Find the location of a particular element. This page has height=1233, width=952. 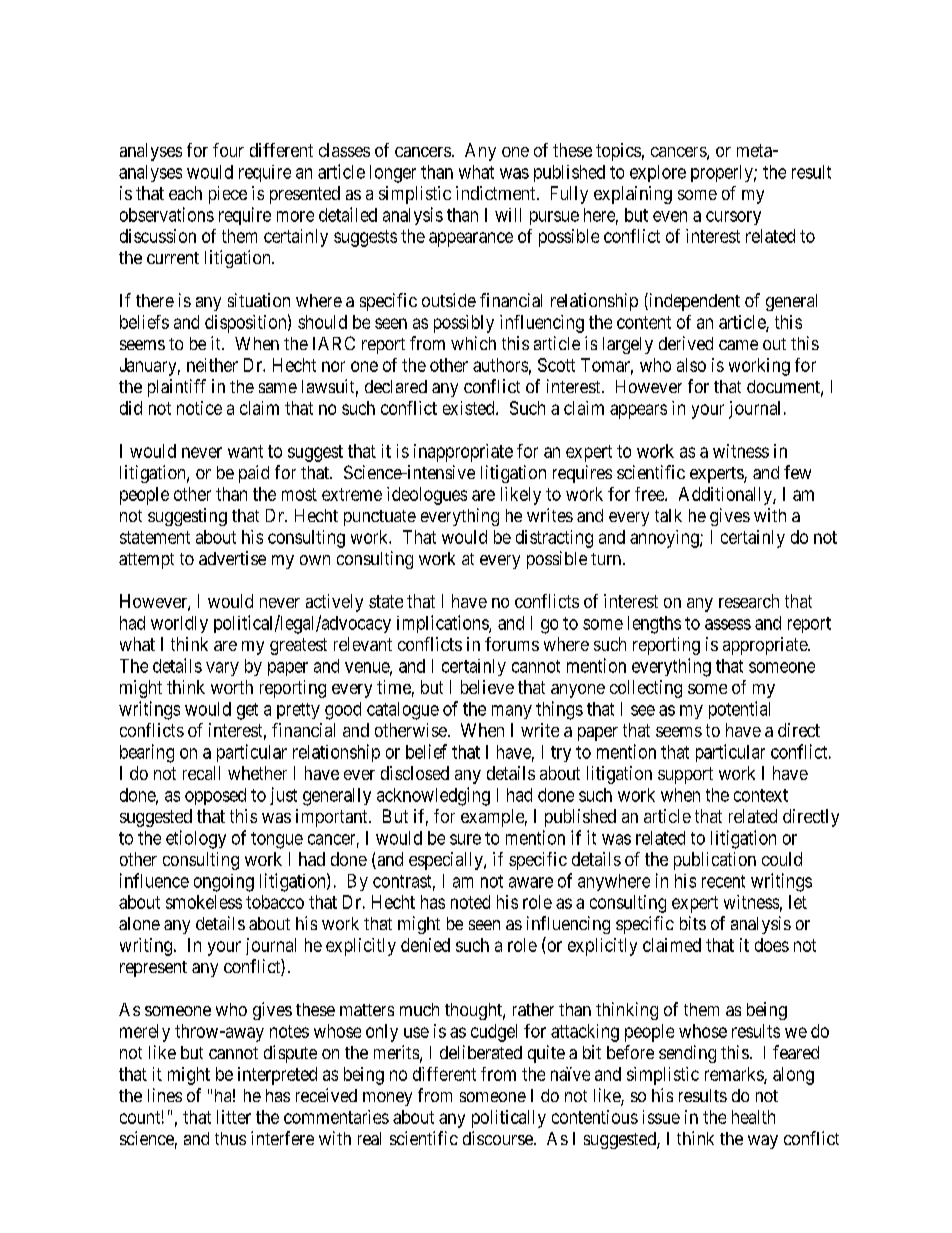

indictment is located at coordinates (497, 193).
